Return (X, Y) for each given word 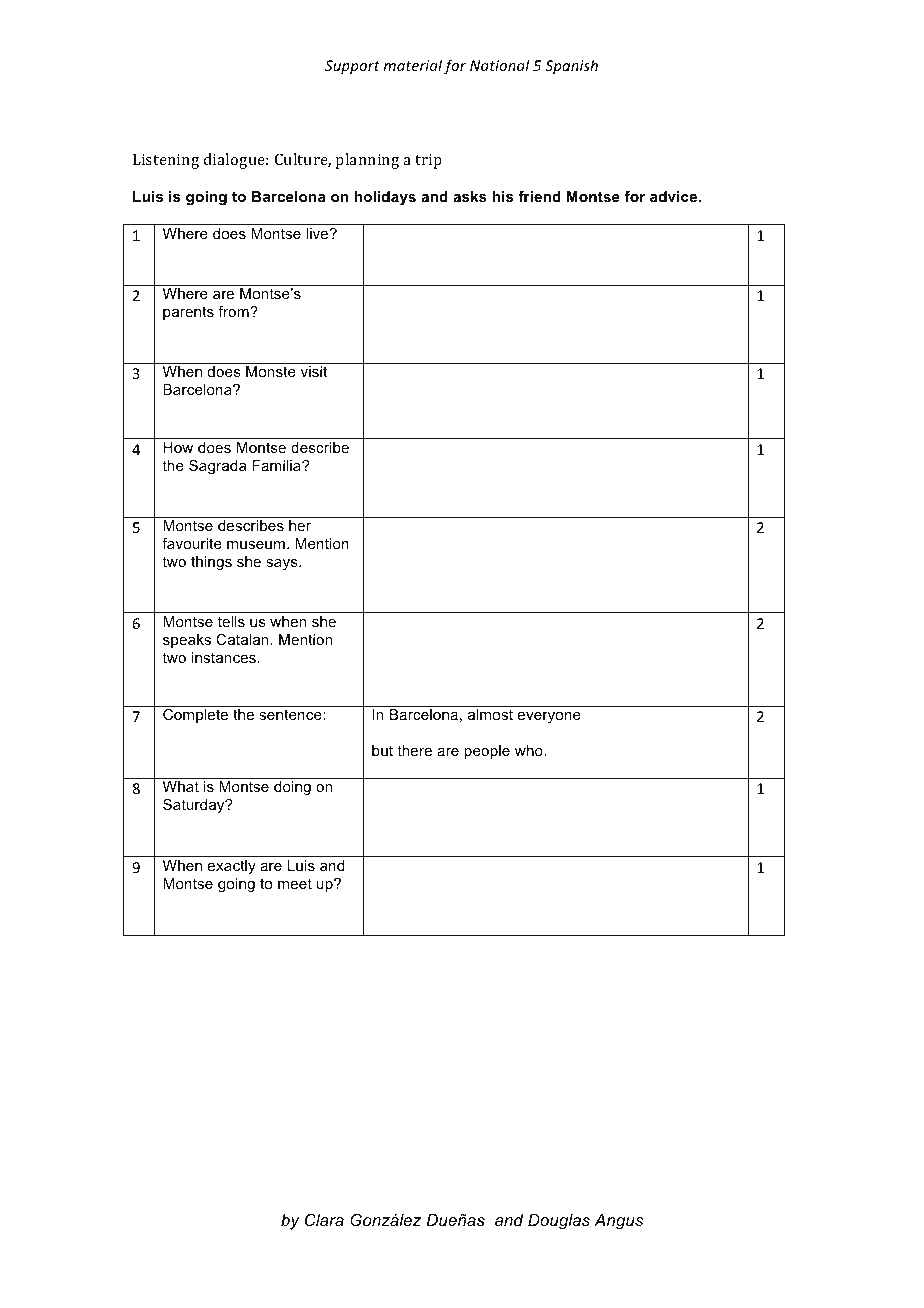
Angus (618, 1222)
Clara (324, 1219)
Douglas (559, 1222)
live (318, 233)
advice (675, 196)
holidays (385, 198)
